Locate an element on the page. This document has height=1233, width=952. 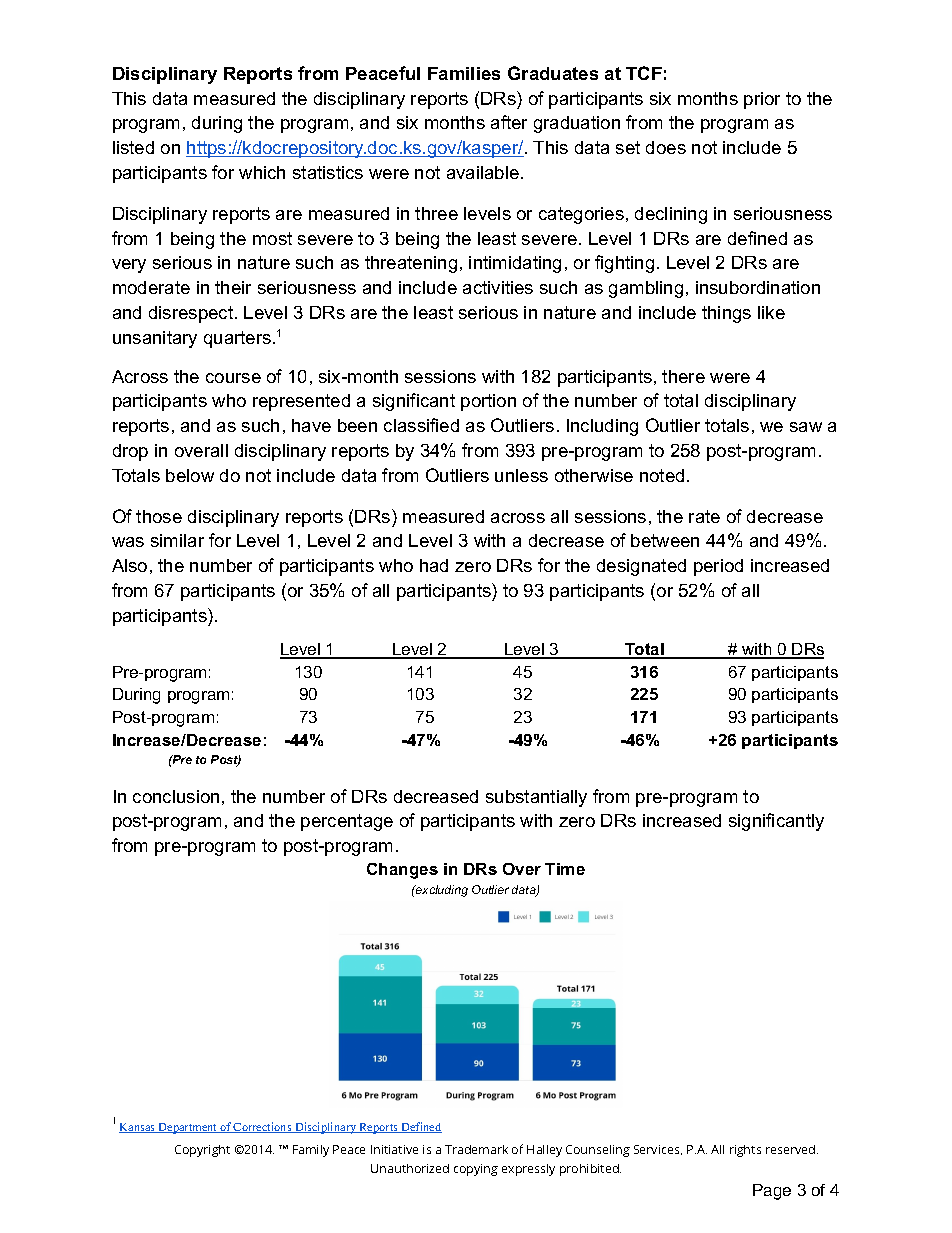
Copyright is located at coordinates (202, 1151).
